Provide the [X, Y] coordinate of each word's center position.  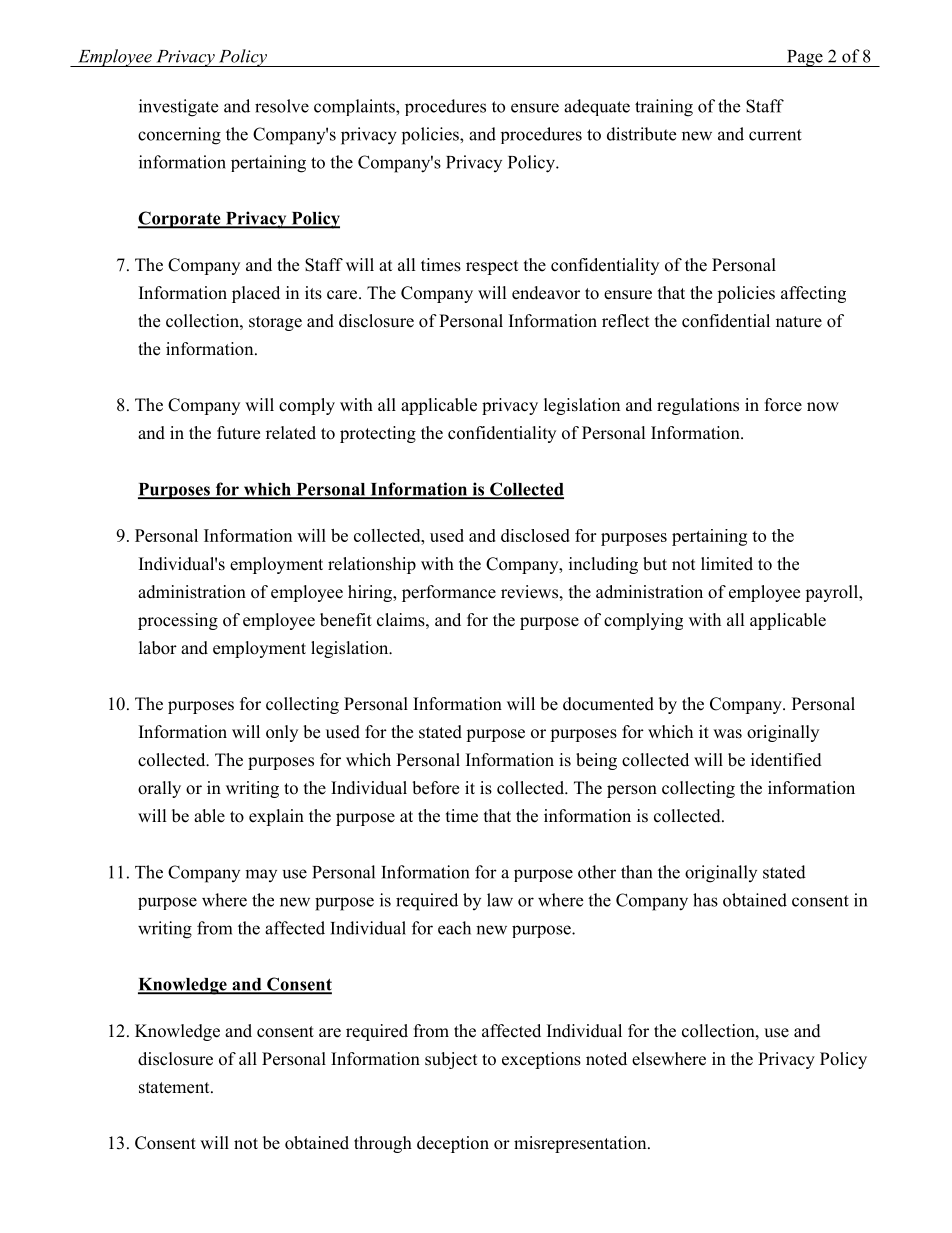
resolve [282, 106]
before [435, 788]
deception [453, 1144]
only [282, 733]
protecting [378, 434]
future [238, 433]
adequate [597, 107]
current [775, 135]
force [783, 405]
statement [175, 1088]
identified [786, 760]
